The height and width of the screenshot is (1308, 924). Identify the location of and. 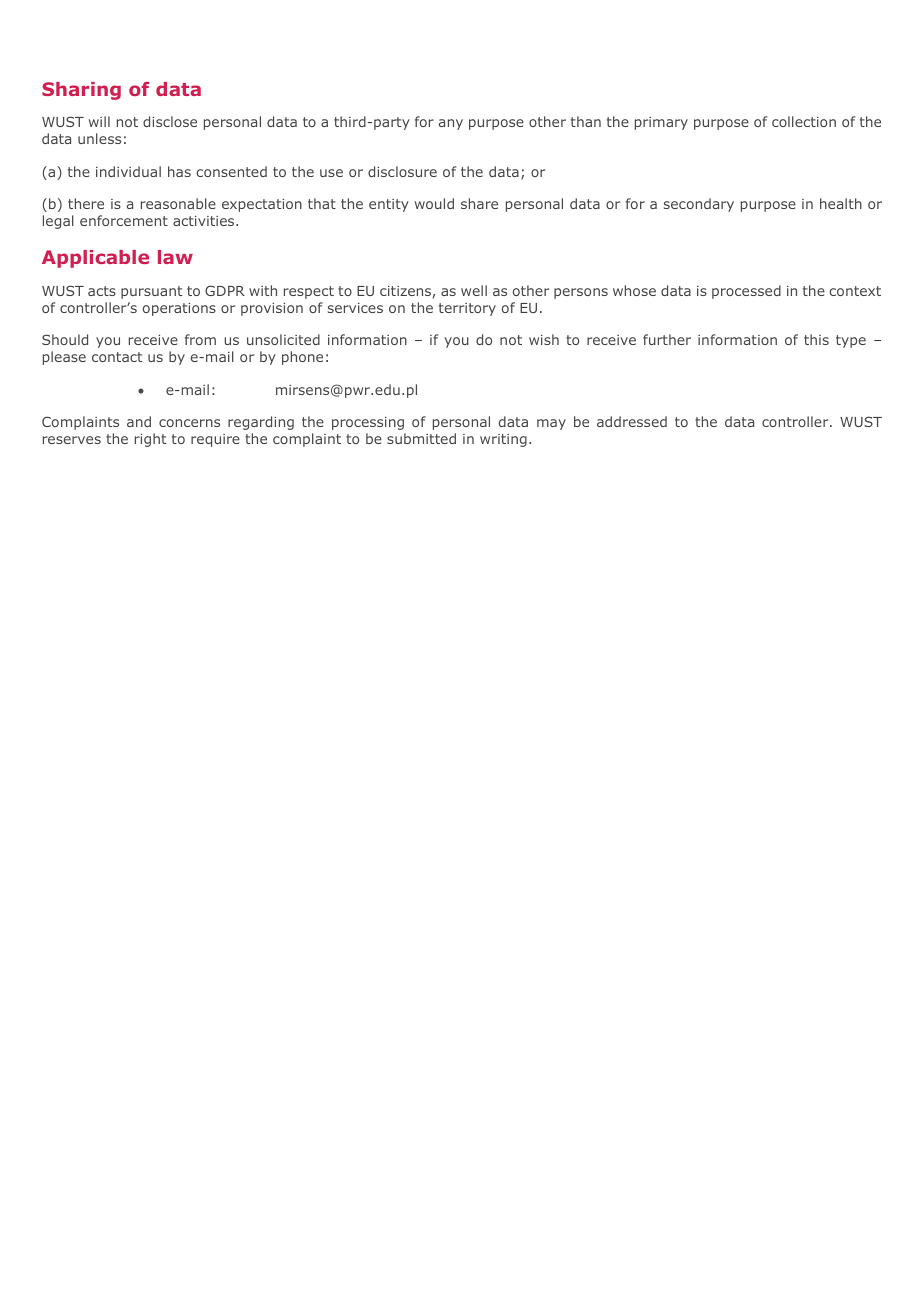
(139, 421).
